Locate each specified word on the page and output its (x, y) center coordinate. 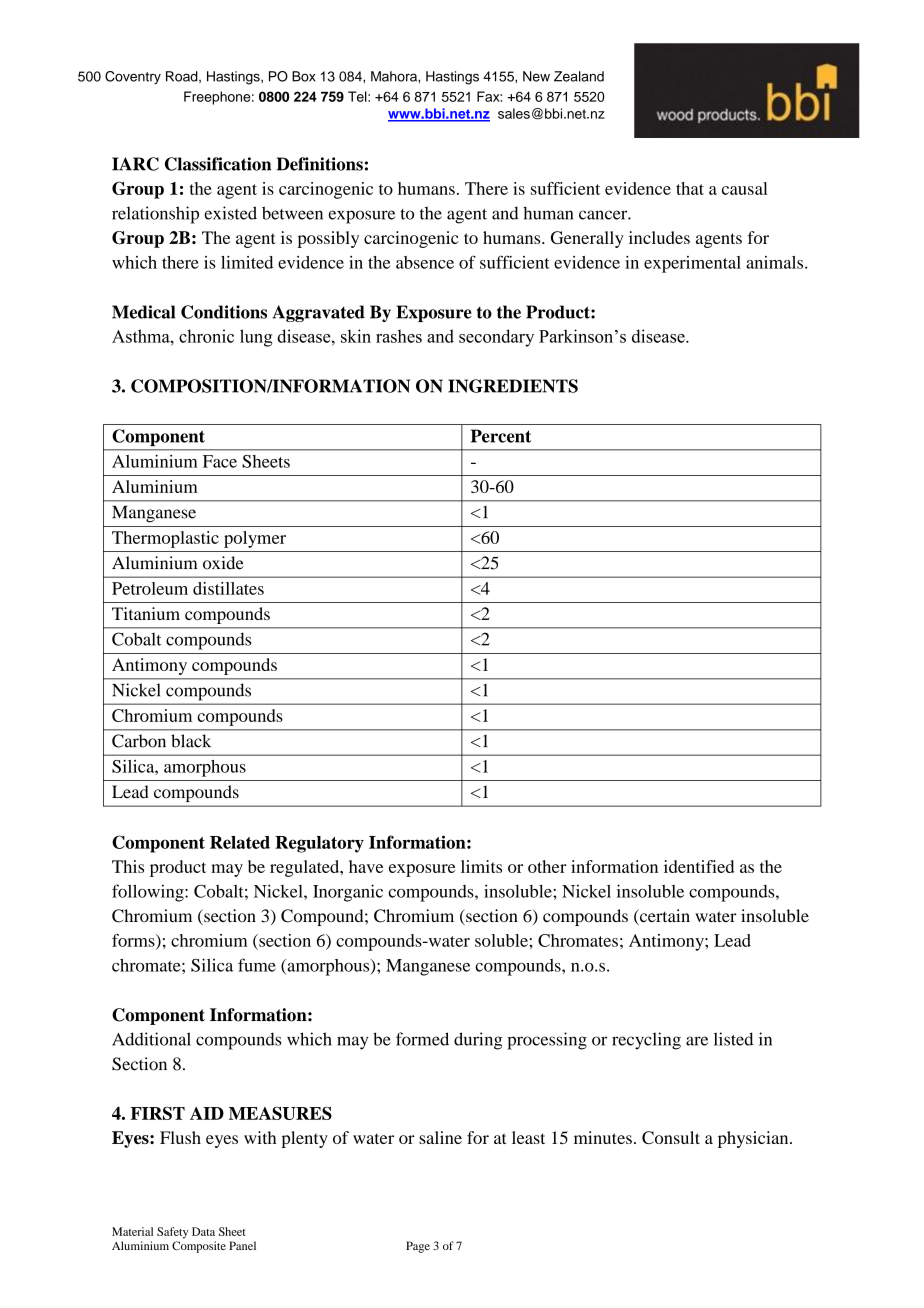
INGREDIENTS (513, 386)
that (690, 188)
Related (240, 842)
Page (418, 1247)
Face (220, 461)
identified (699, 866)
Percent (501, 436)
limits (481, 866)
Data (203, 1231)
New (536, 76)
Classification (218, 164)
